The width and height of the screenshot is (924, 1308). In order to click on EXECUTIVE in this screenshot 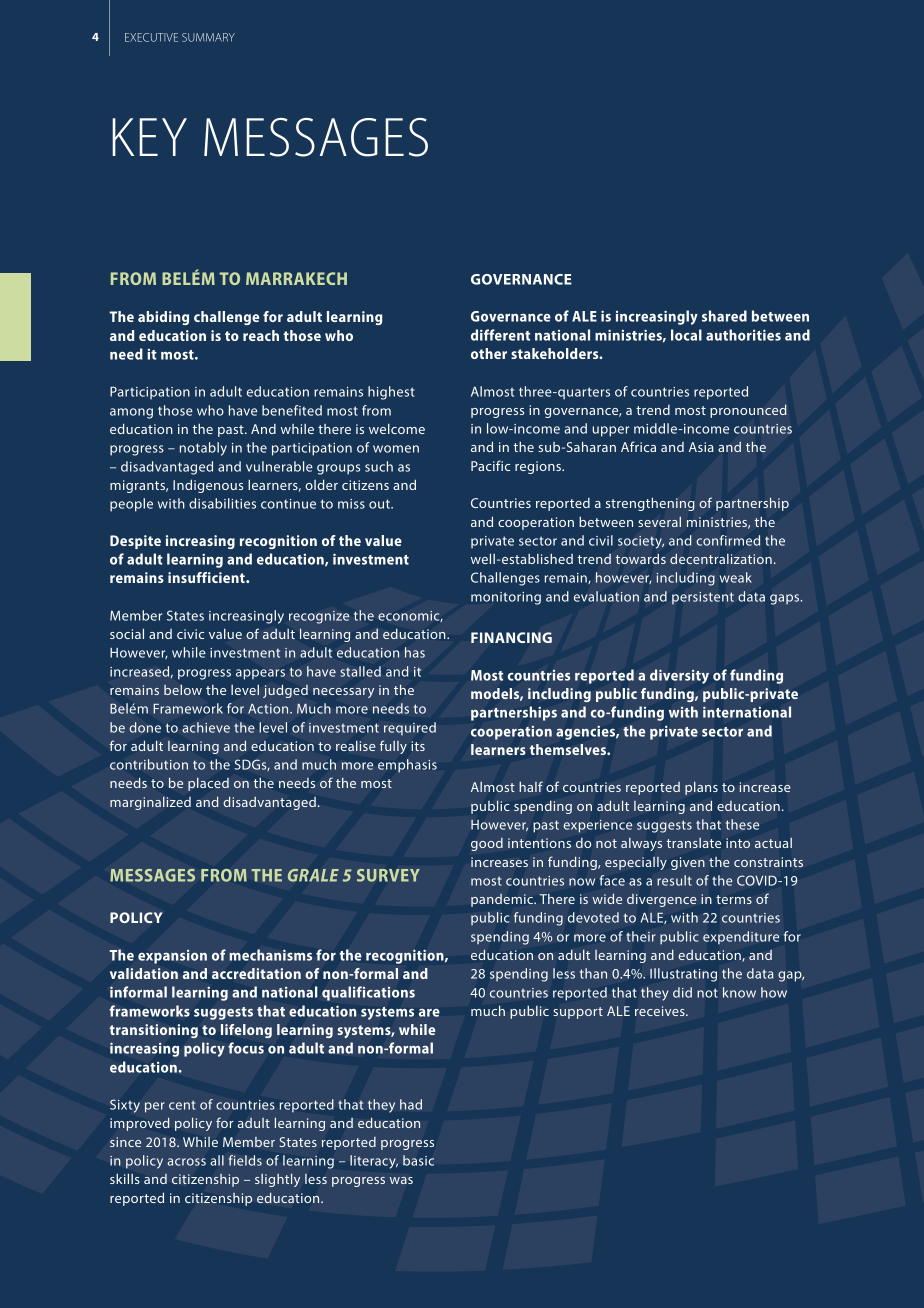, I will do `click(151, 37)`.
